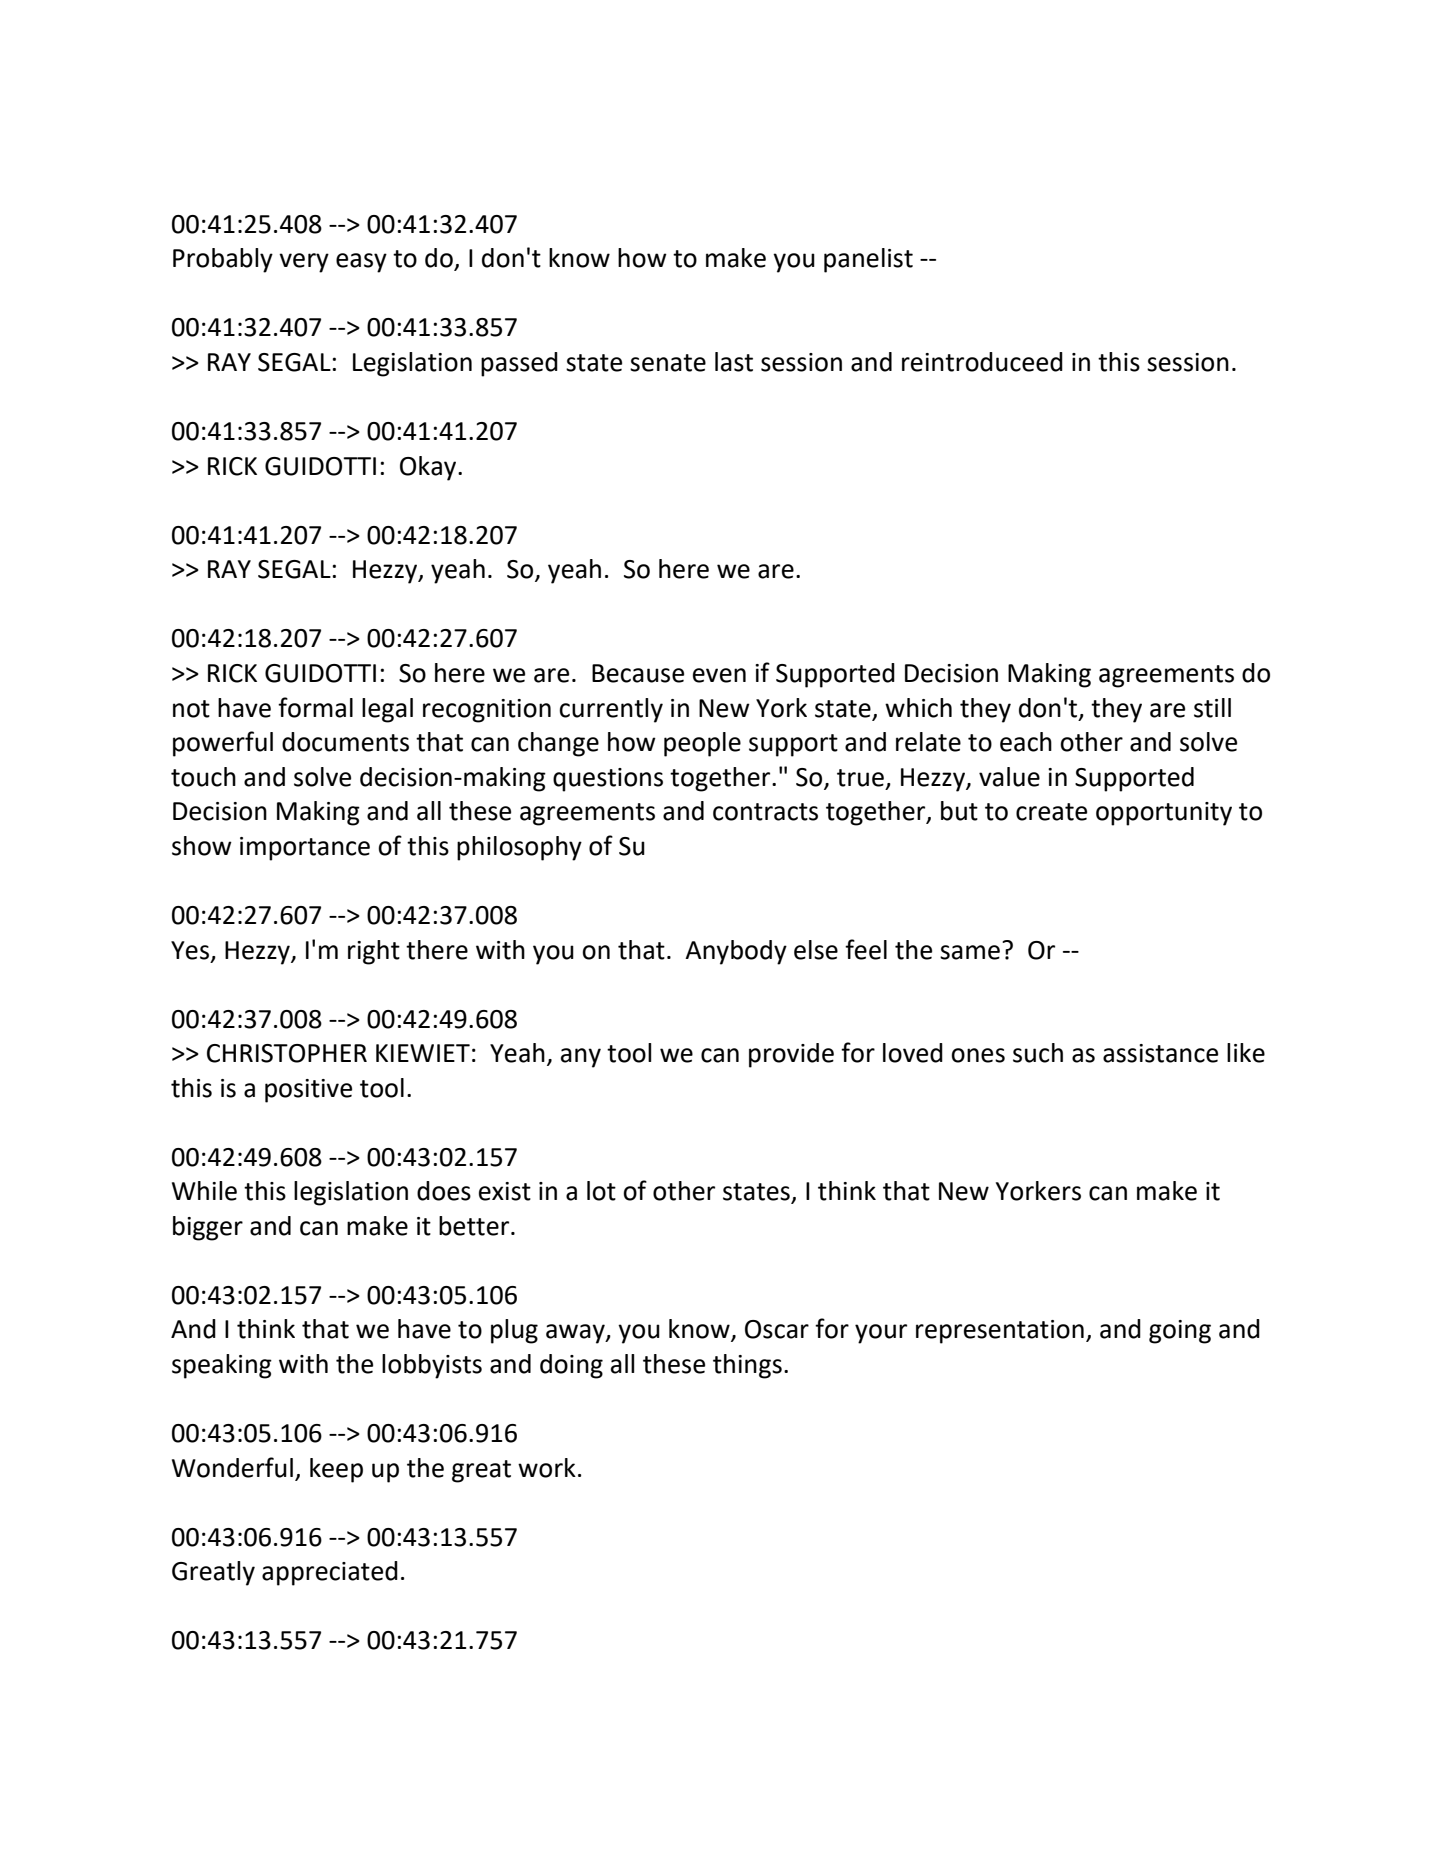 The image size is (1443, 1868). Describe the element at coordinates (330, 1573) in the document. I see `appreciated` at that location.
